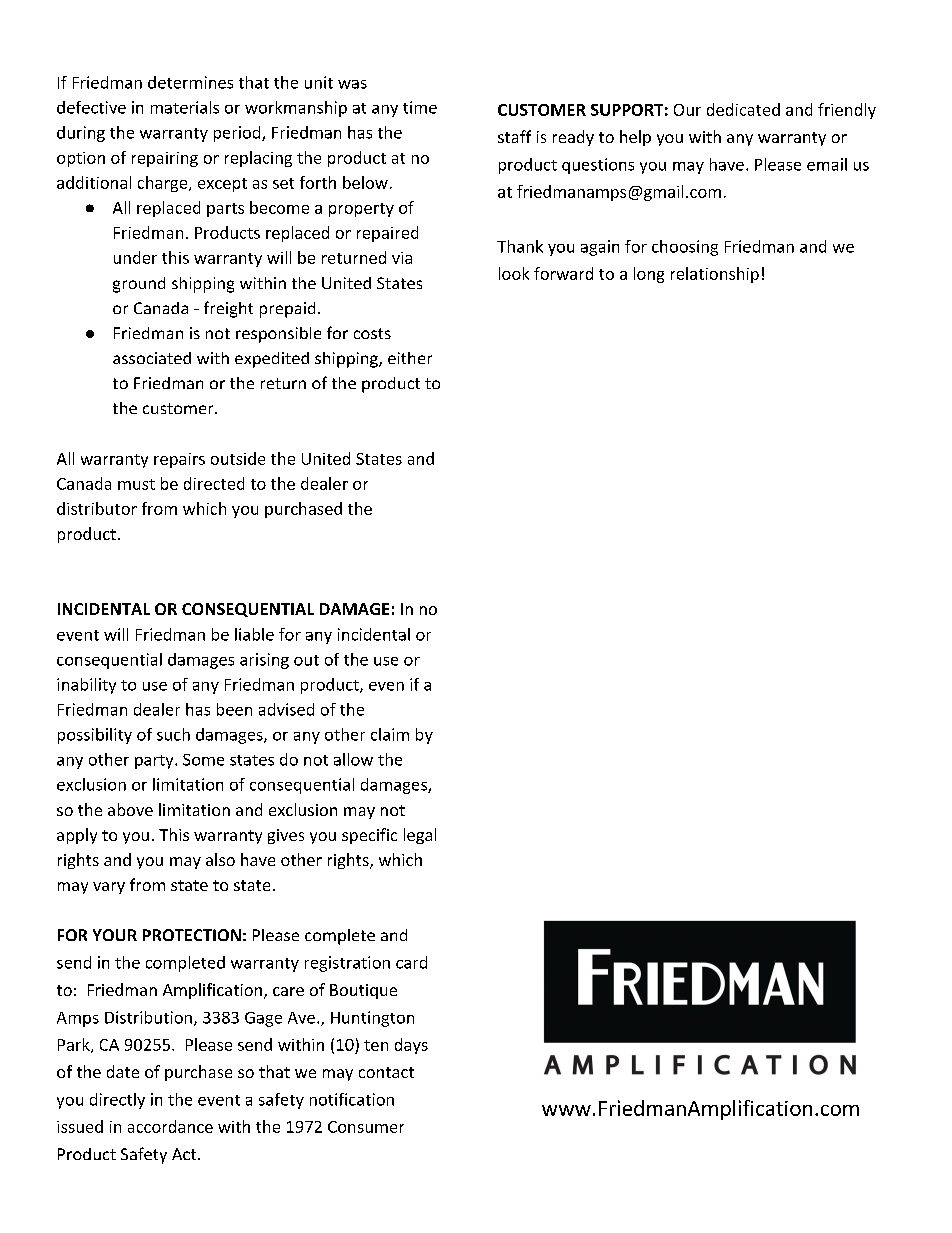  What do you see at coordinates (254, 634) in the image?
I see `liable` at bounding box center [254, 634].
